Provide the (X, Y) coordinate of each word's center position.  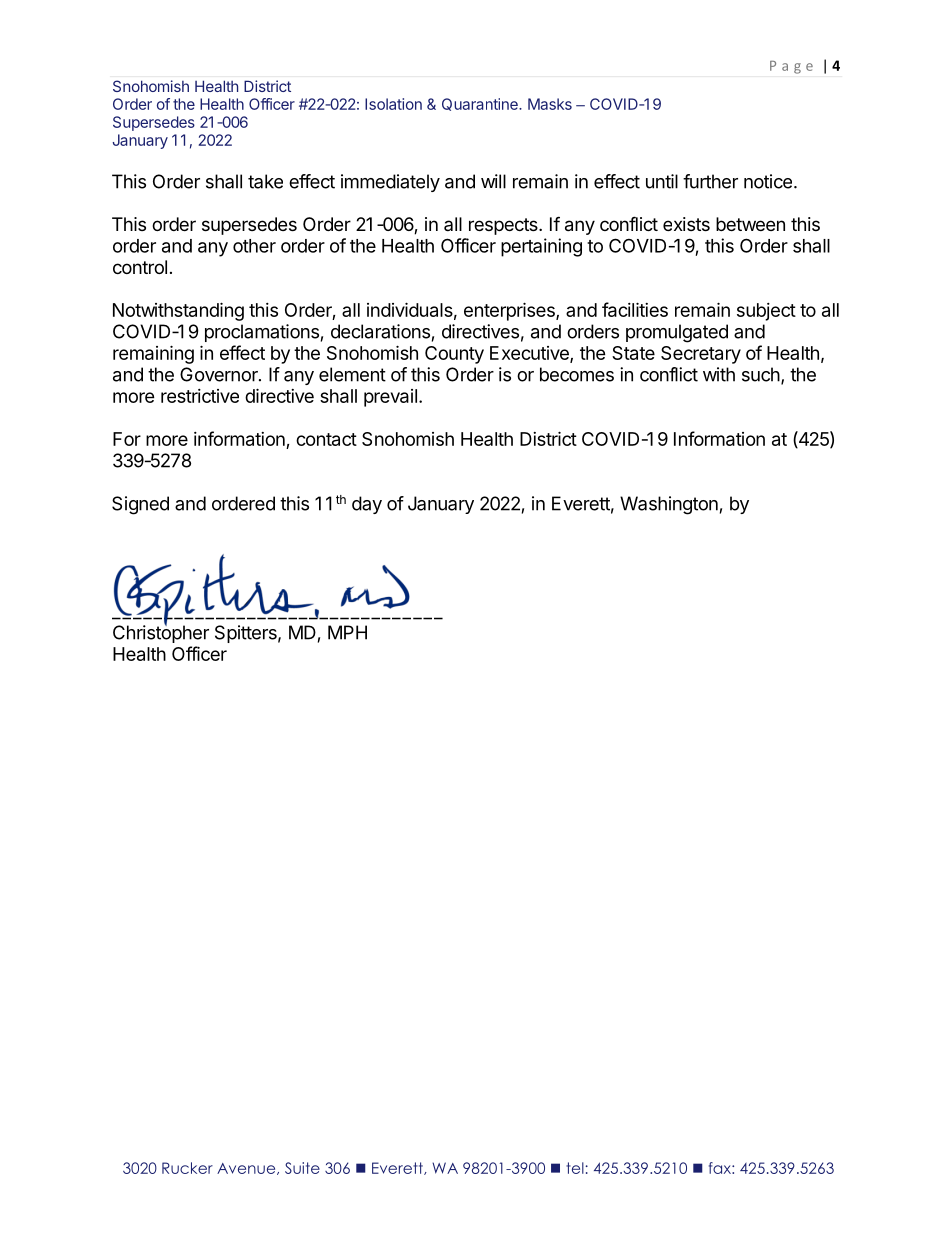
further (710, 181)
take (265, 181)
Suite (302, 1168)
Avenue (247, 1169)
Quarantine (481, 104)
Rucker (187, 1168)
